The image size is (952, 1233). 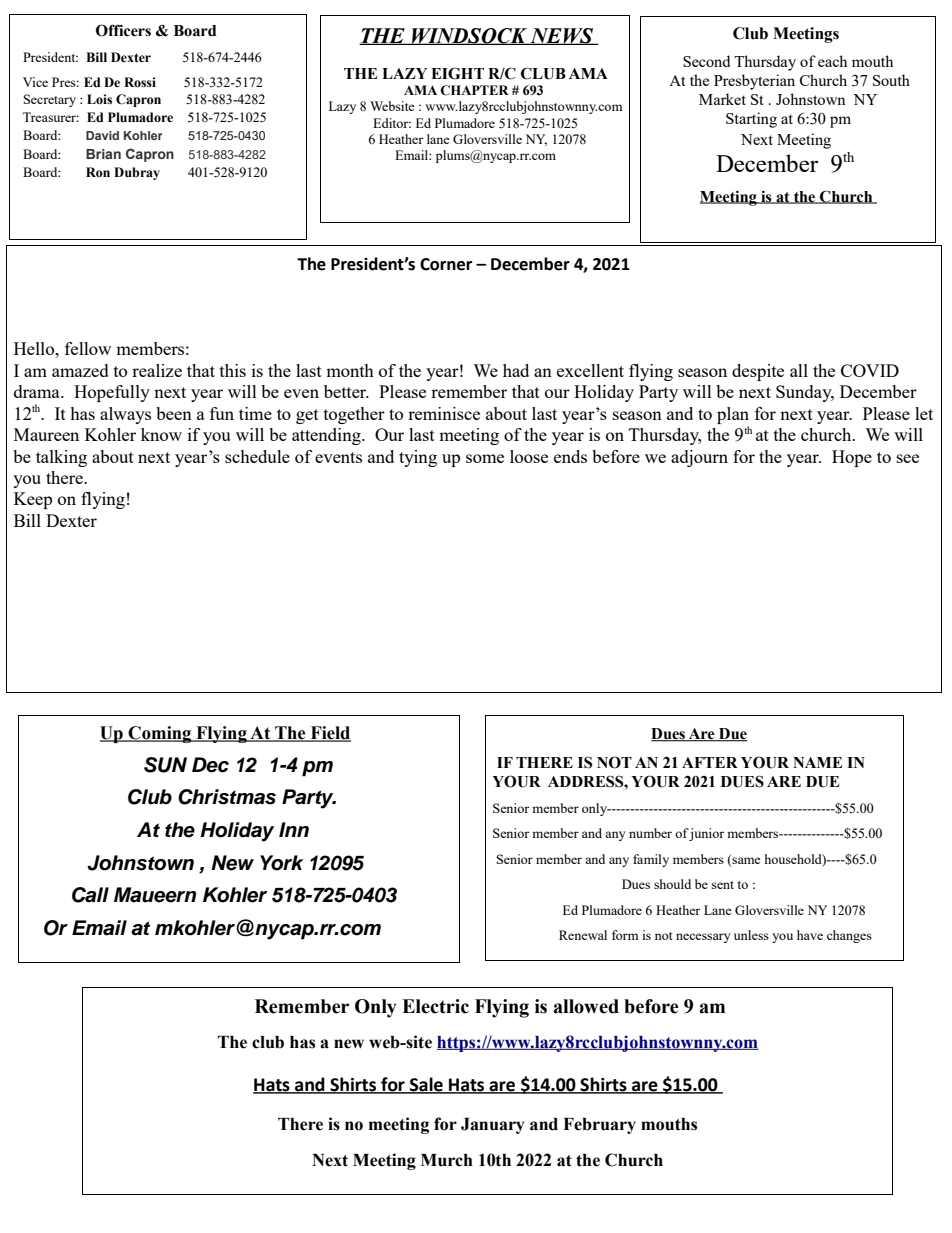 I want to click on Coming, so click(x=160, y=734).
